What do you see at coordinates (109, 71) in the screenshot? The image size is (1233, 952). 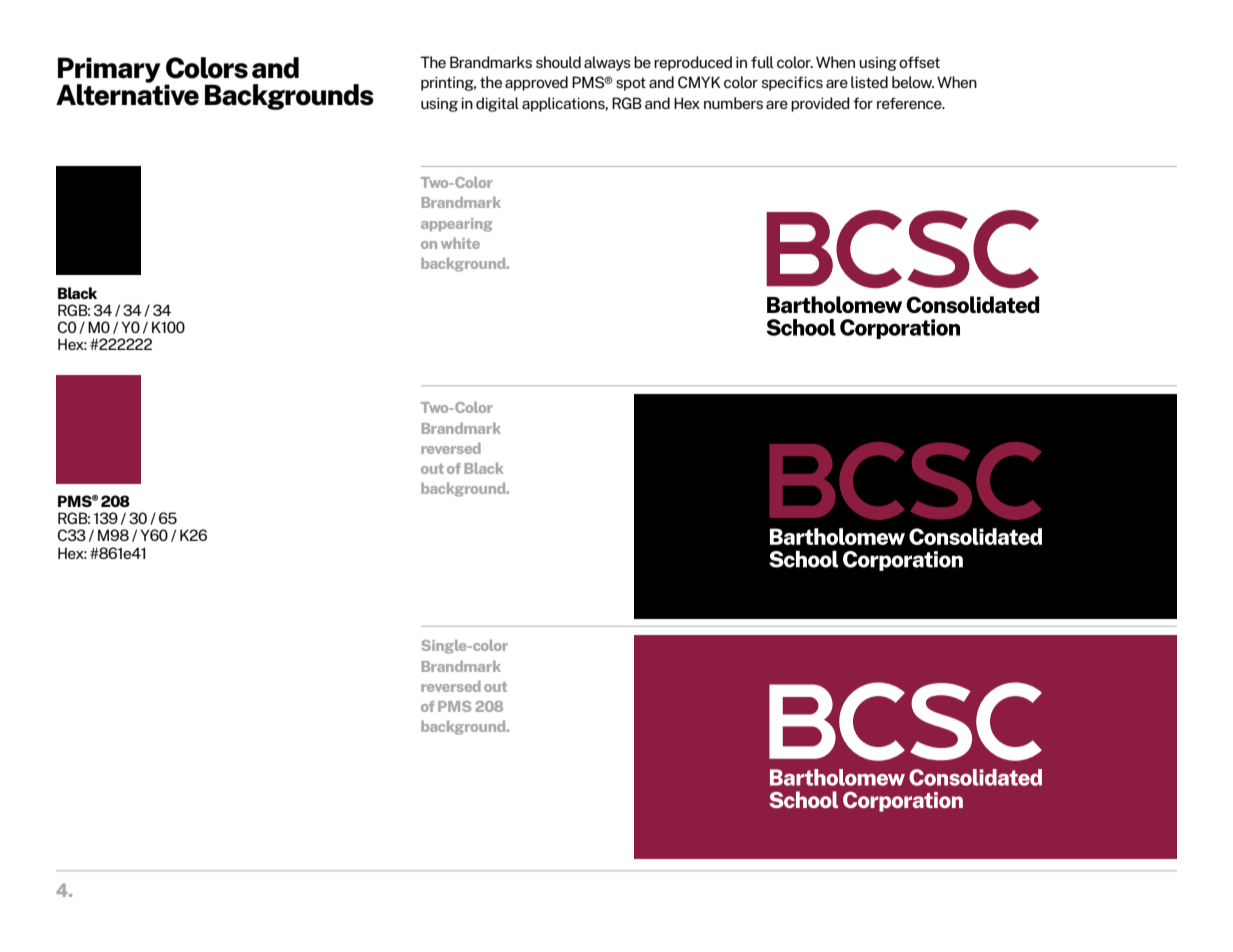 I see `Primary` at bounding box center [109, 71].
